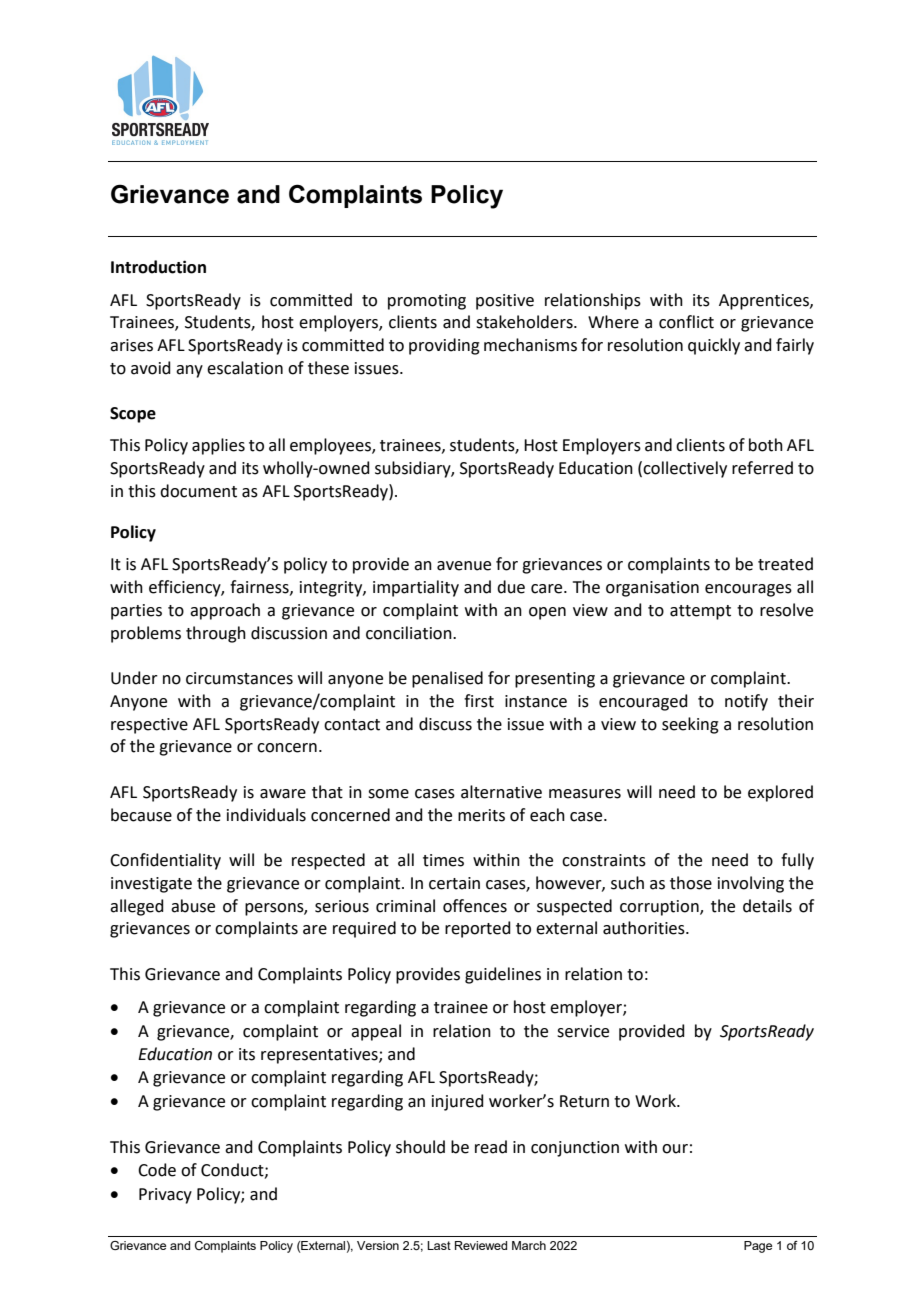 The height and width of the page is (1308, 924). What do you see at coordinates (464, 566) in the page?
I see `avenue` at bounding box center [464, 566].
